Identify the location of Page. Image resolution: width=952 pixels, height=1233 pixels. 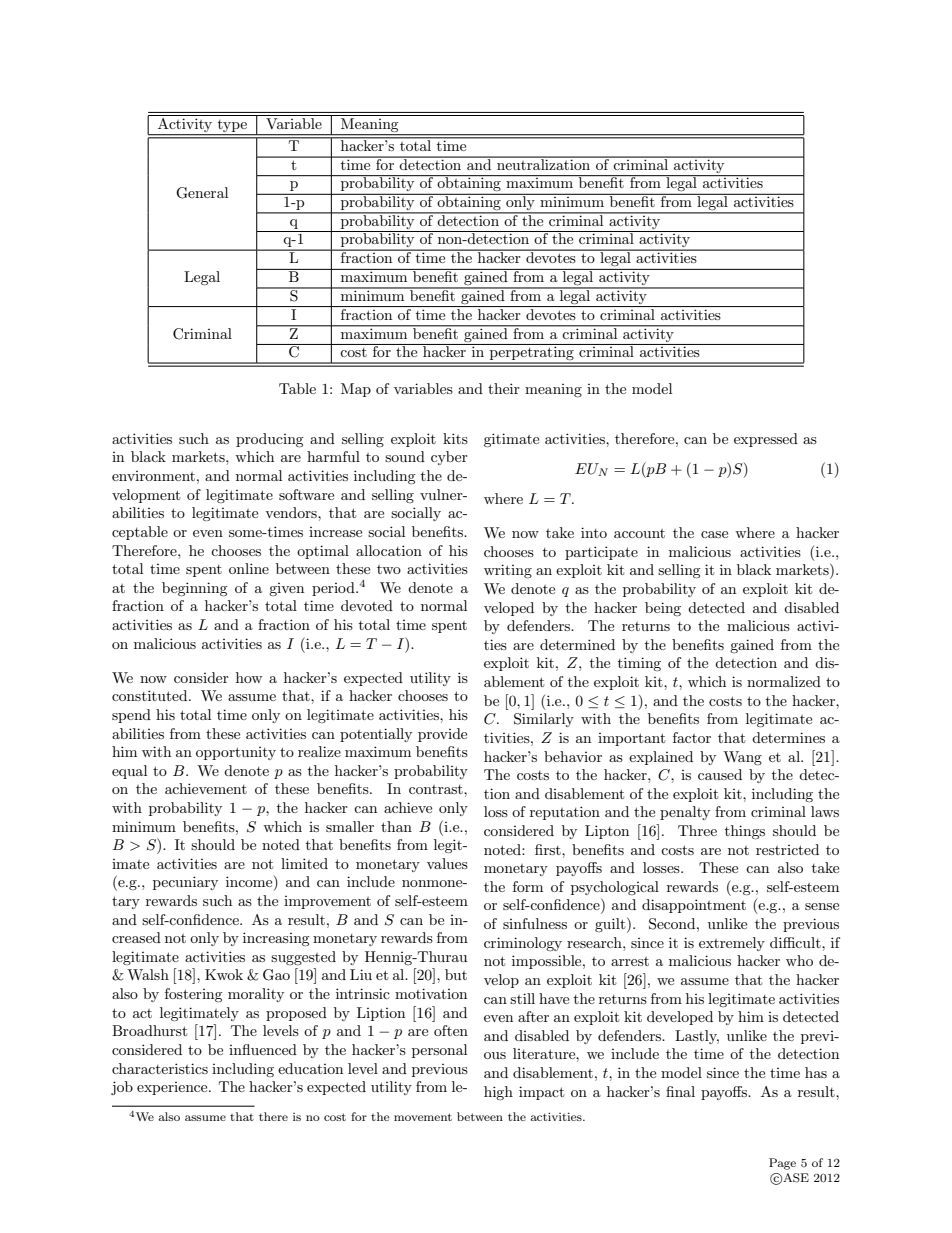
(782, 1164).
